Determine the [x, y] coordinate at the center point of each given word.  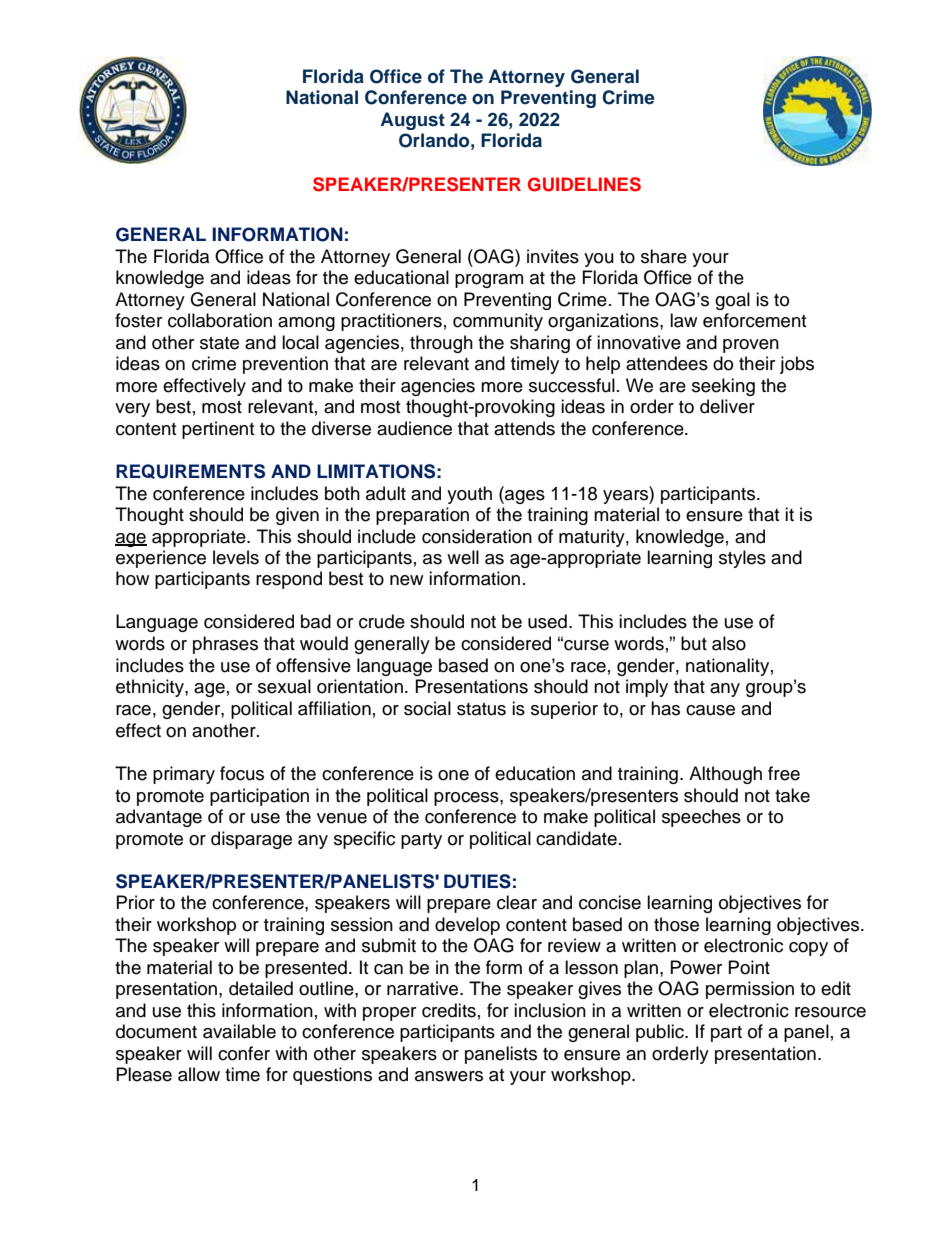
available [239, 1031]
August [413, 121]
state [219, 343]
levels [236, 557]
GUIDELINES [584, 184]
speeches [701, 818]
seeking [723, 387]
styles [742, 559]
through [441, 344]
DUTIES [477, 881]
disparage [251, 840]
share [664, 256]
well [463, 557]
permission [750, 990]
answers [449, 1076]
